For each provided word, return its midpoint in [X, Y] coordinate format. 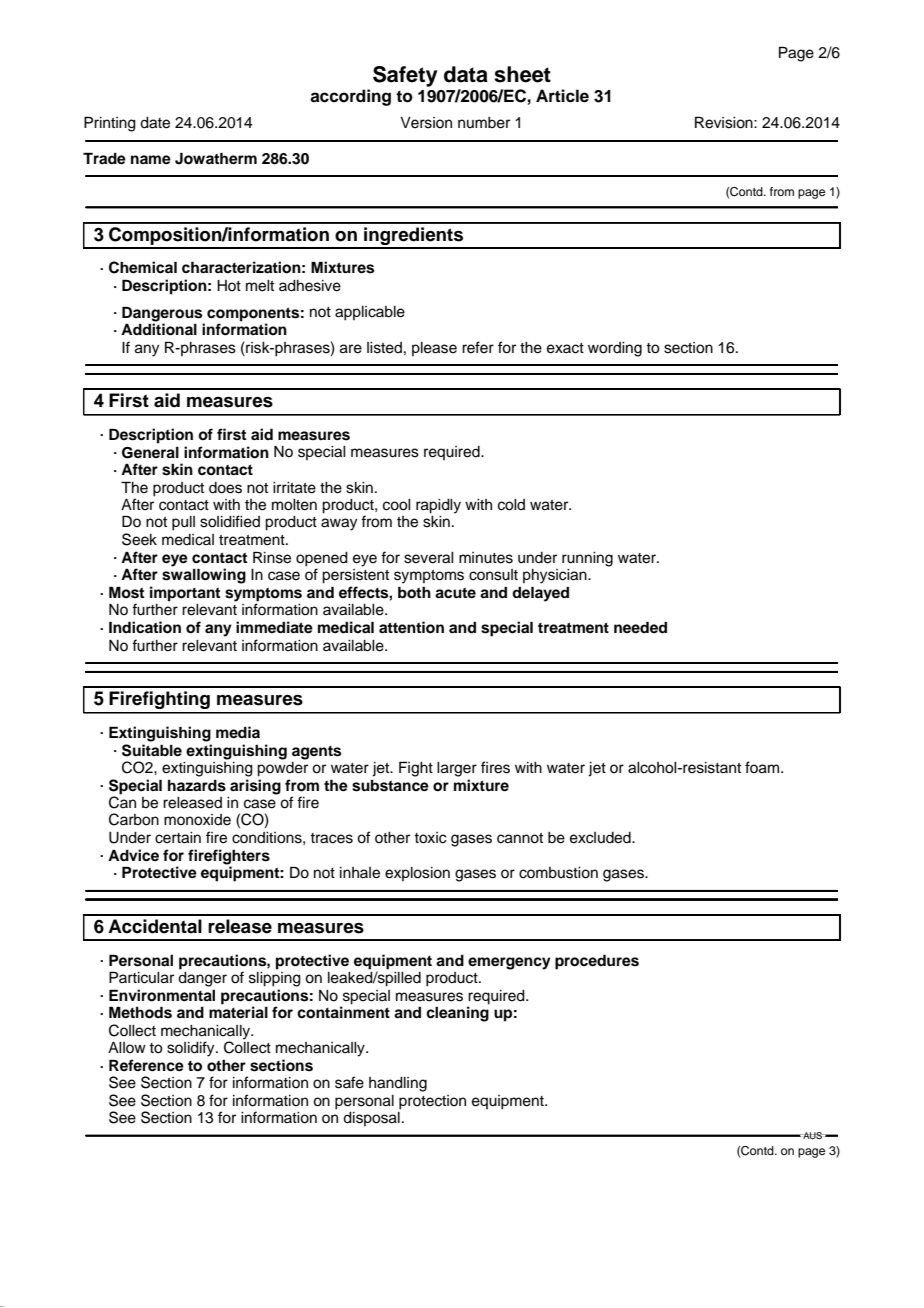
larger [457, 769]
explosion [417, 874]
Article [562, 96]
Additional [159, 329]
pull [183, 523]
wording [615, 349]
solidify [192, 1049]
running [587, 559]
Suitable [152, 750]
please [434, 349]
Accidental [155, 926]
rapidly [438, 506]
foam [763, 767]
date [155, 123]
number [484, 123]
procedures [597, 962]
